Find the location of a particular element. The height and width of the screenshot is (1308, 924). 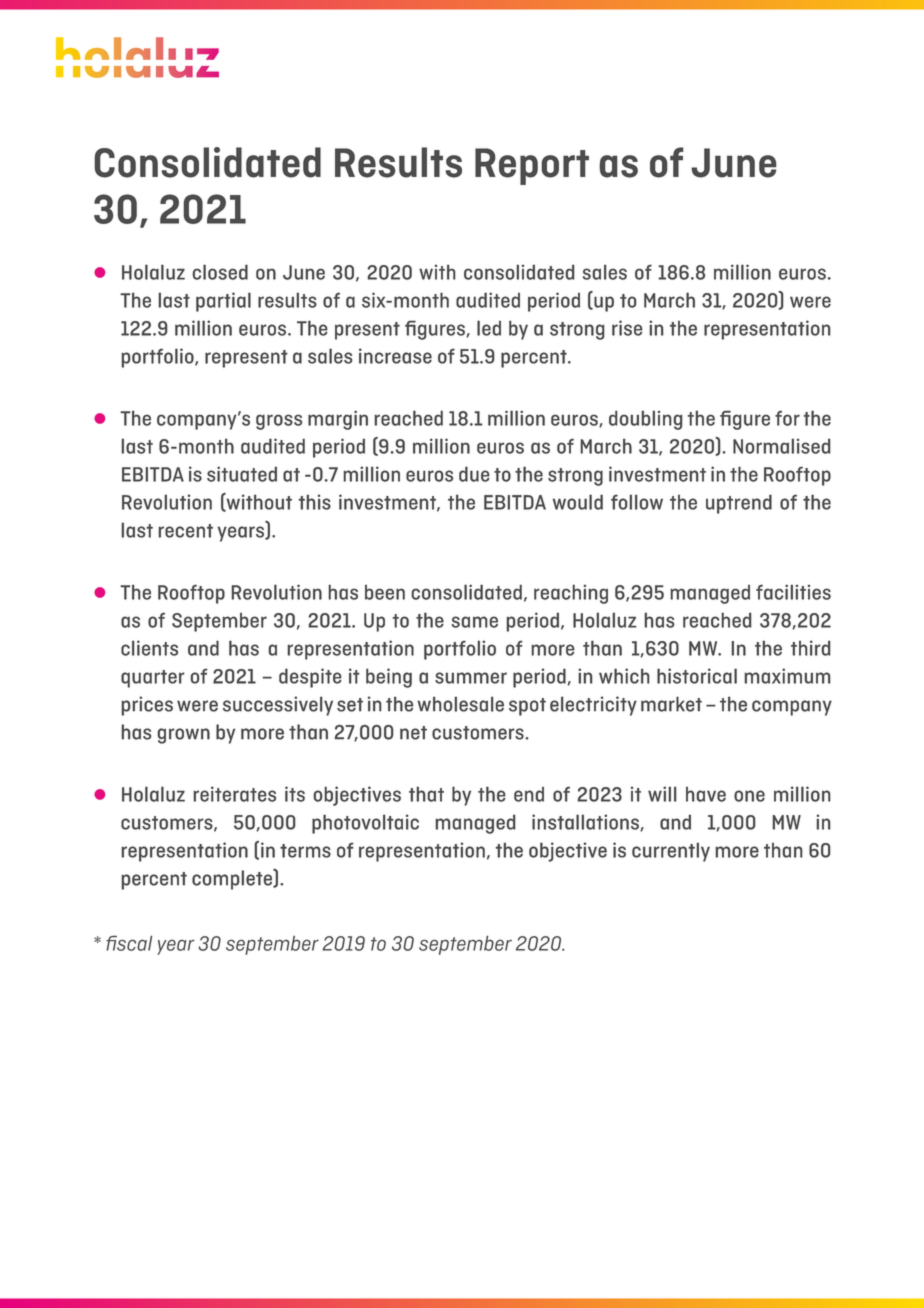

rise is located at coordinates (627, 328).
